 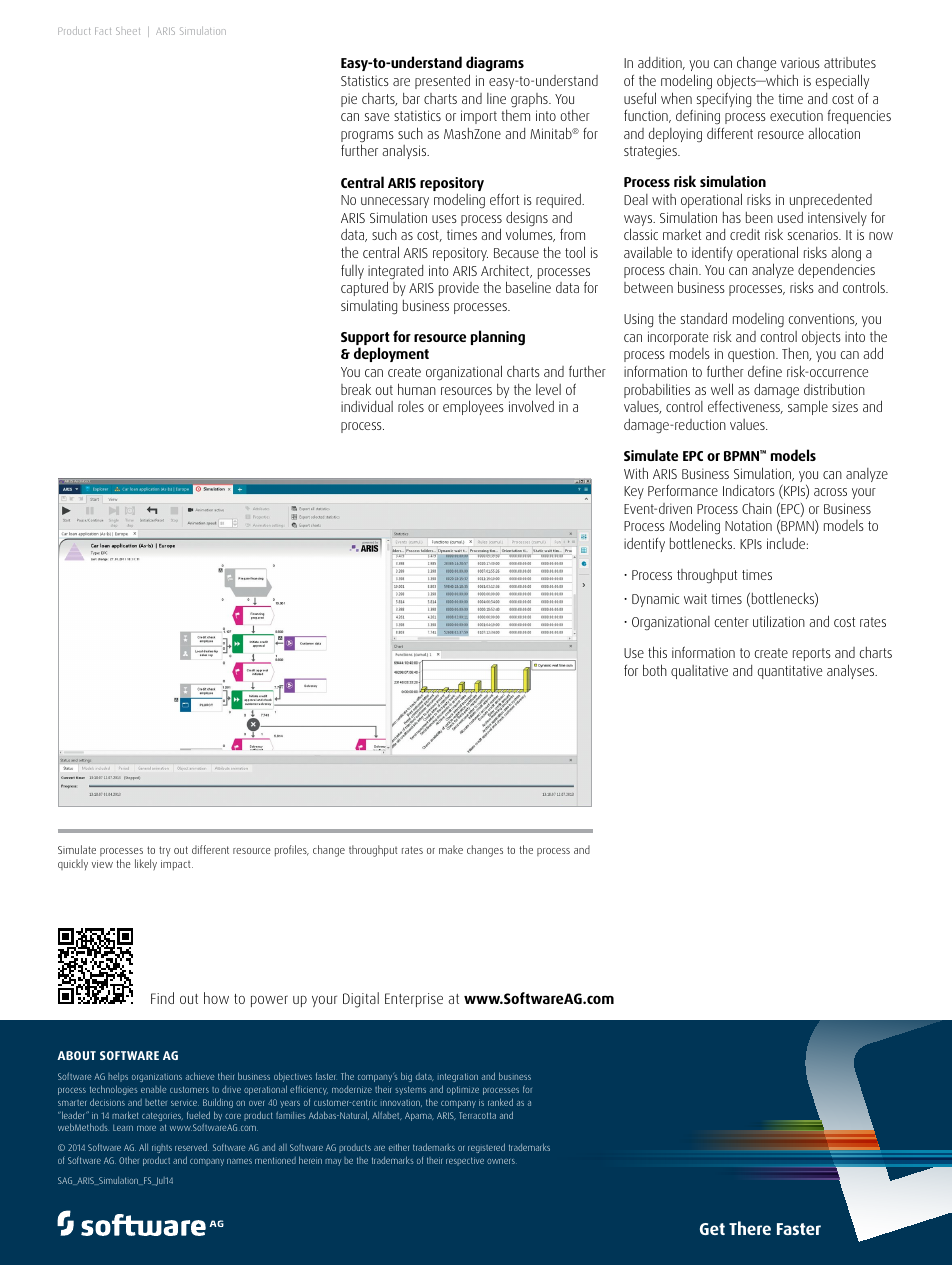 What do you see at coordinates (451, 849) in the screenshot?
I see `make` at bounding box center [451, 849].
